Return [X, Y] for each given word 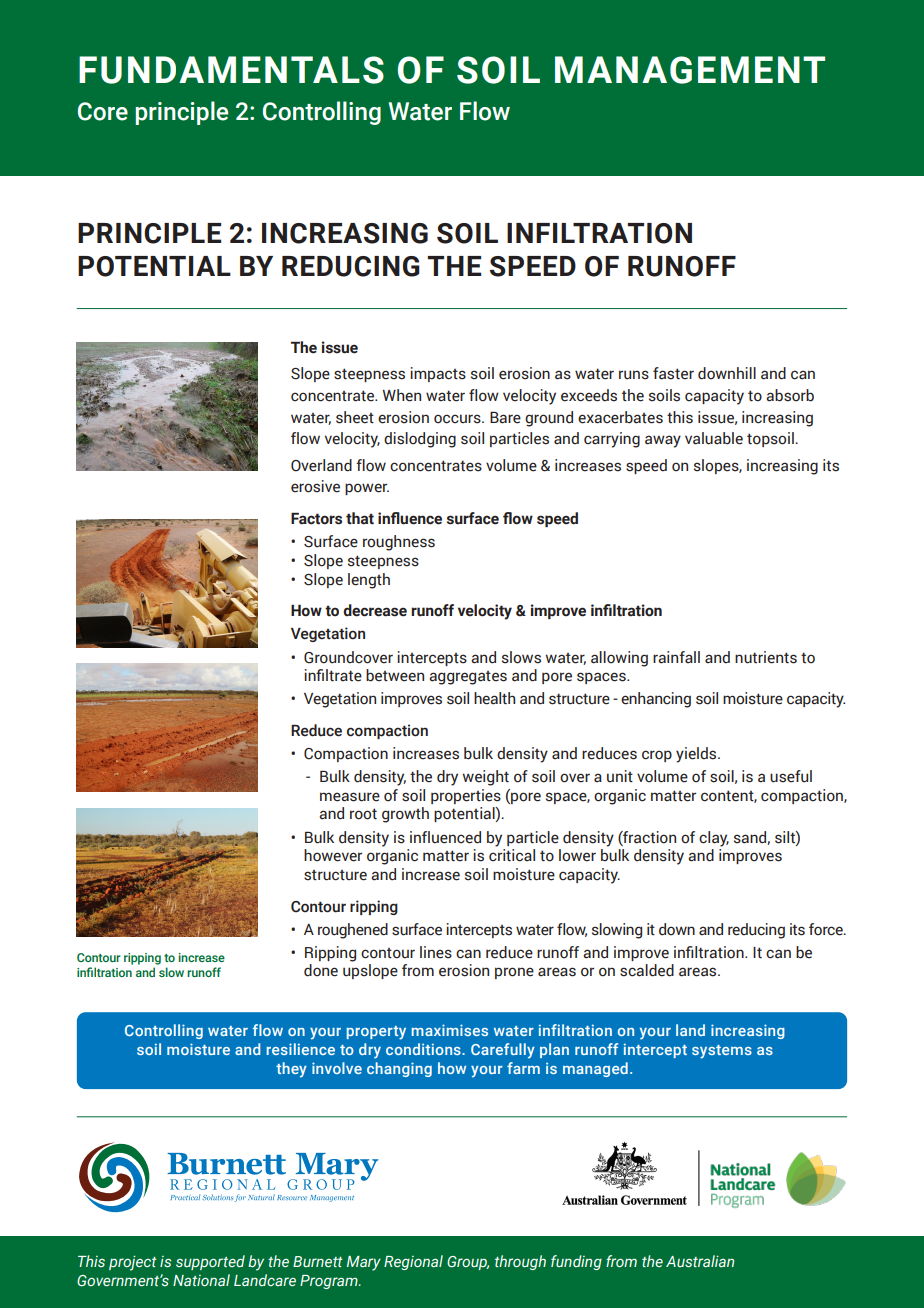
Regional [413, 1262]
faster [673, 373]
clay [714, 839]
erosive [315, 486]
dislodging [420, 440]
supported [210, 1262]
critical [512, 855]
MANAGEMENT [690, 70]
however [333, 855]
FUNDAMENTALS [231, 70]
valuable [714, 438]
